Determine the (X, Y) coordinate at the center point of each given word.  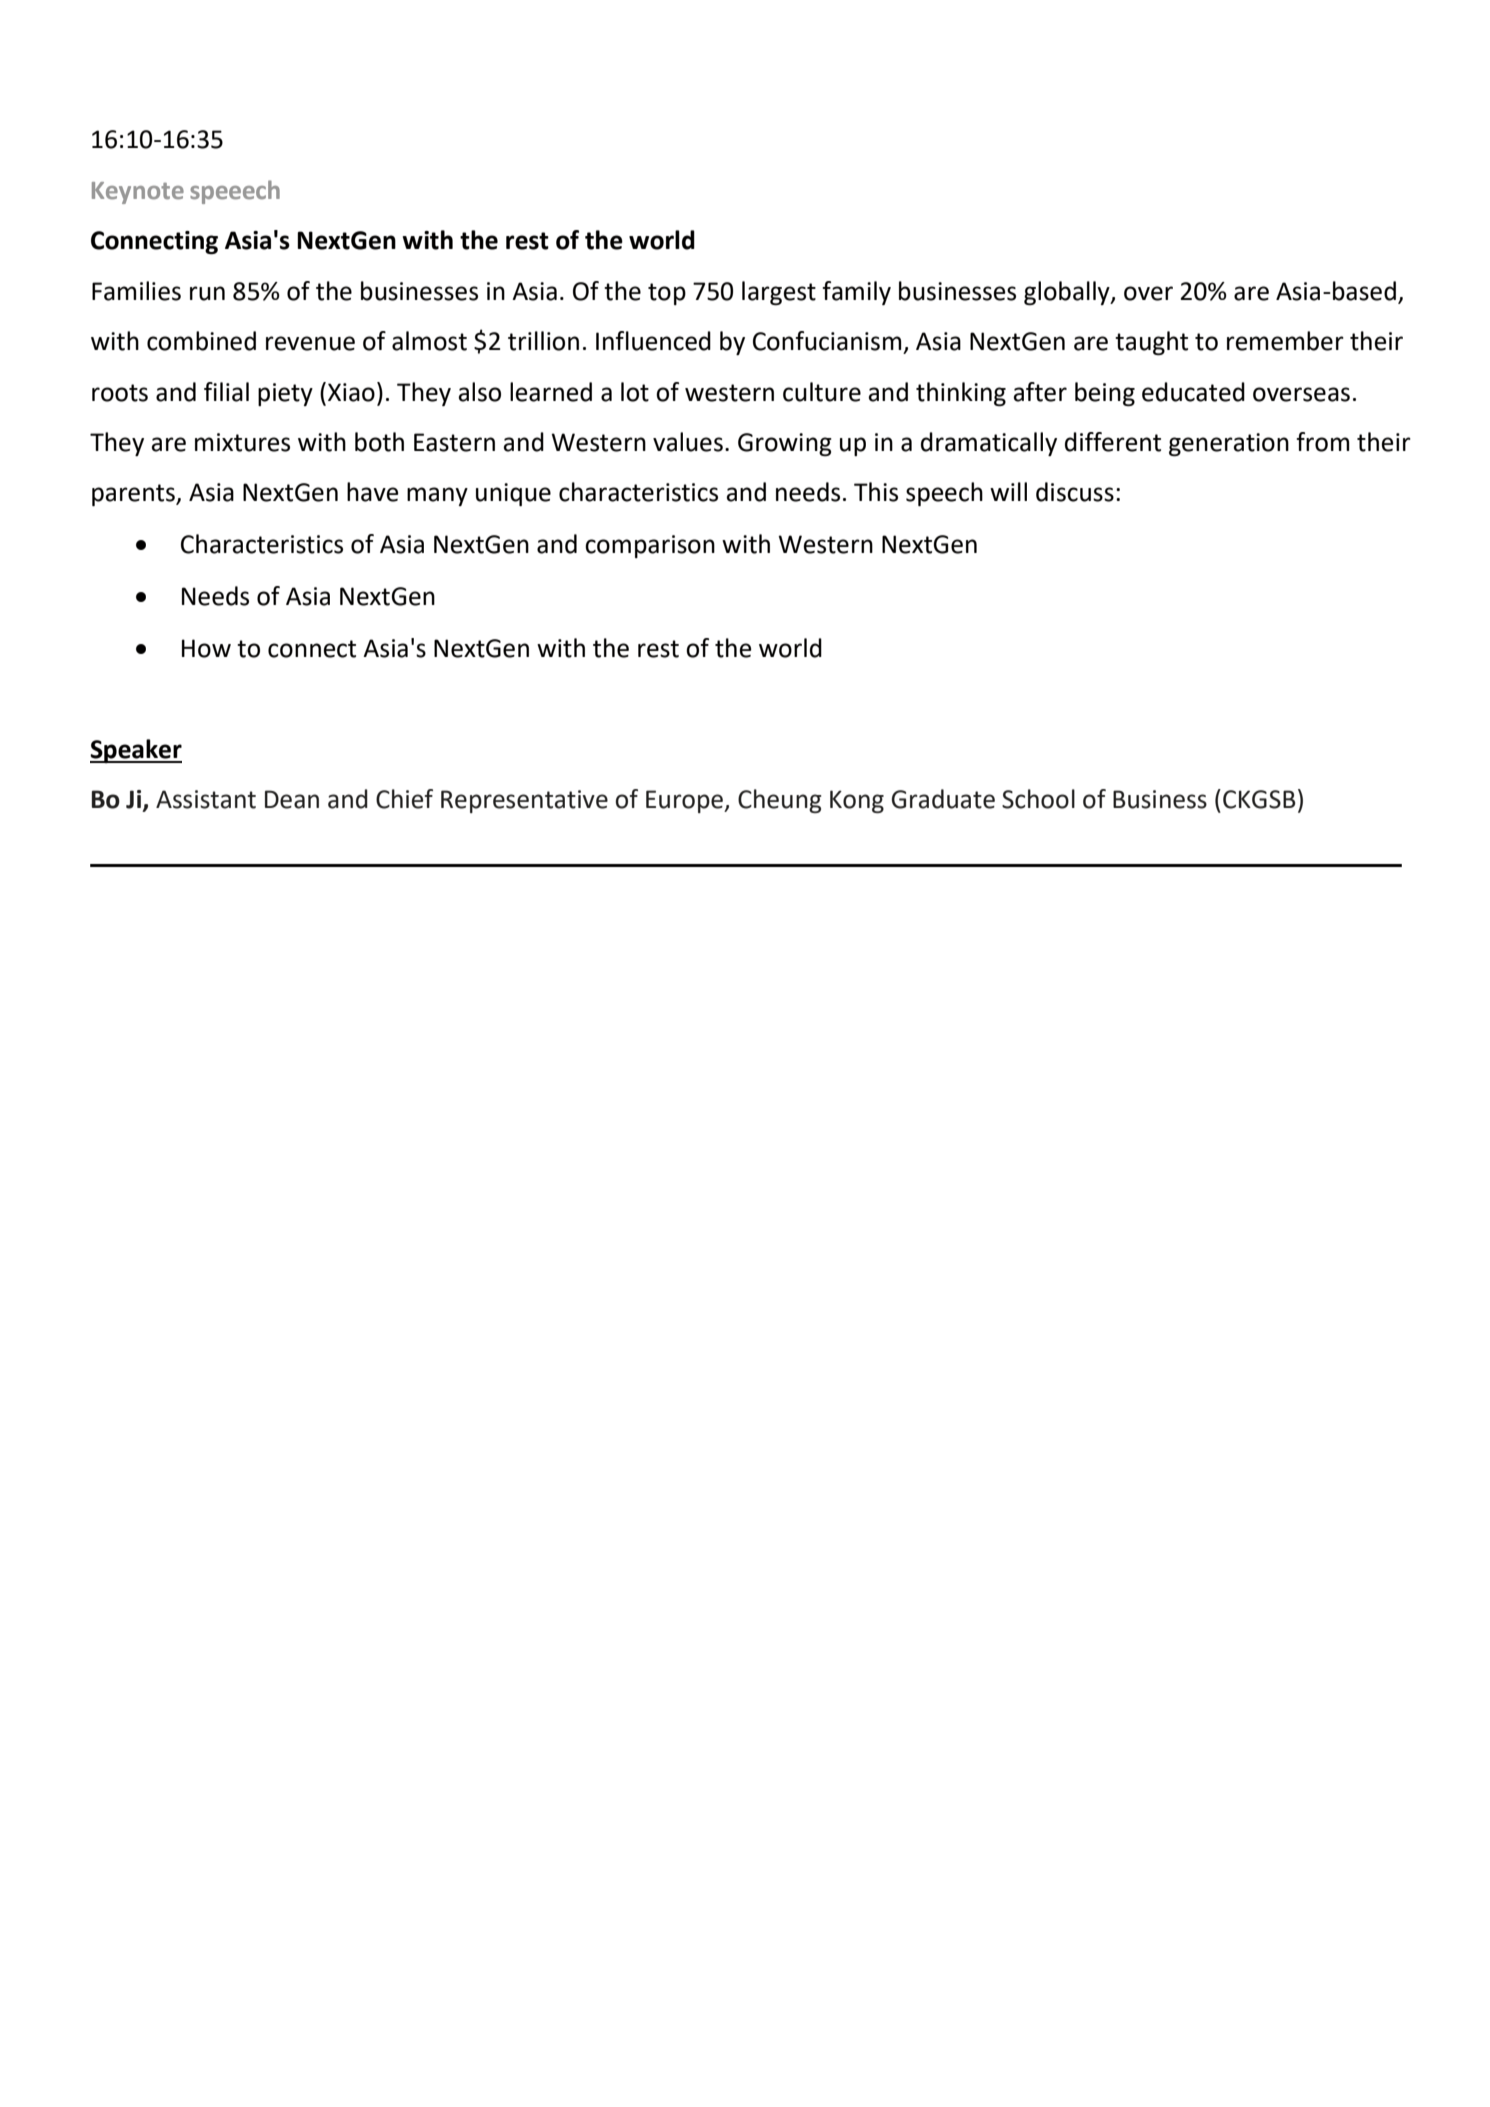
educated (1193, 392)
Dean (292, 799)
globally (1068, 293)
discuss (1075, 492)
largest (779, 293)
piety (285, 394)
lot (635, 392)
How (206, 648)
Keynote (138, 193)
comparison (650, 546)
